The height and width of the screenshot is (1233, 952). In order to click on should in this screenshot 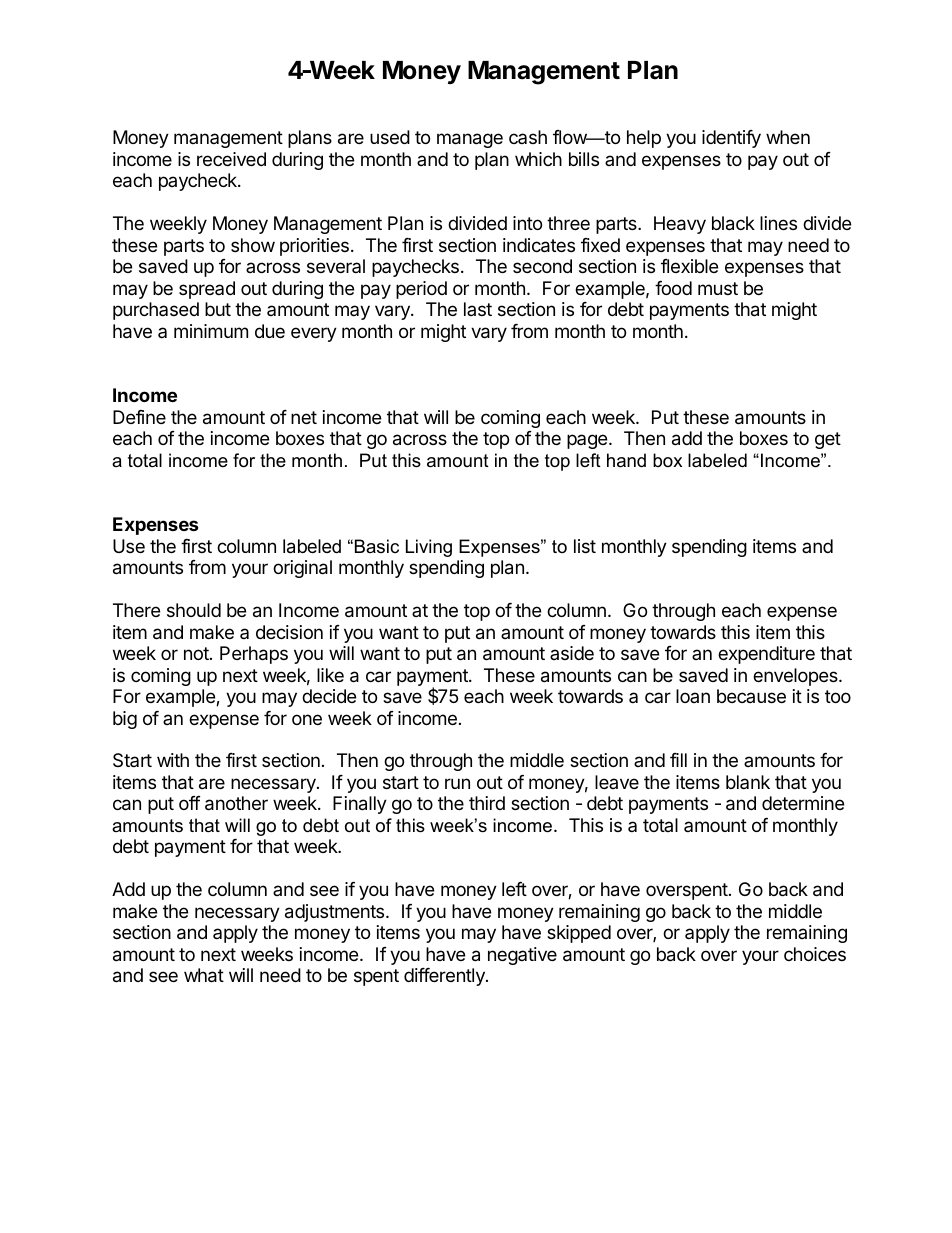, I will do `click(194, 610)`.
